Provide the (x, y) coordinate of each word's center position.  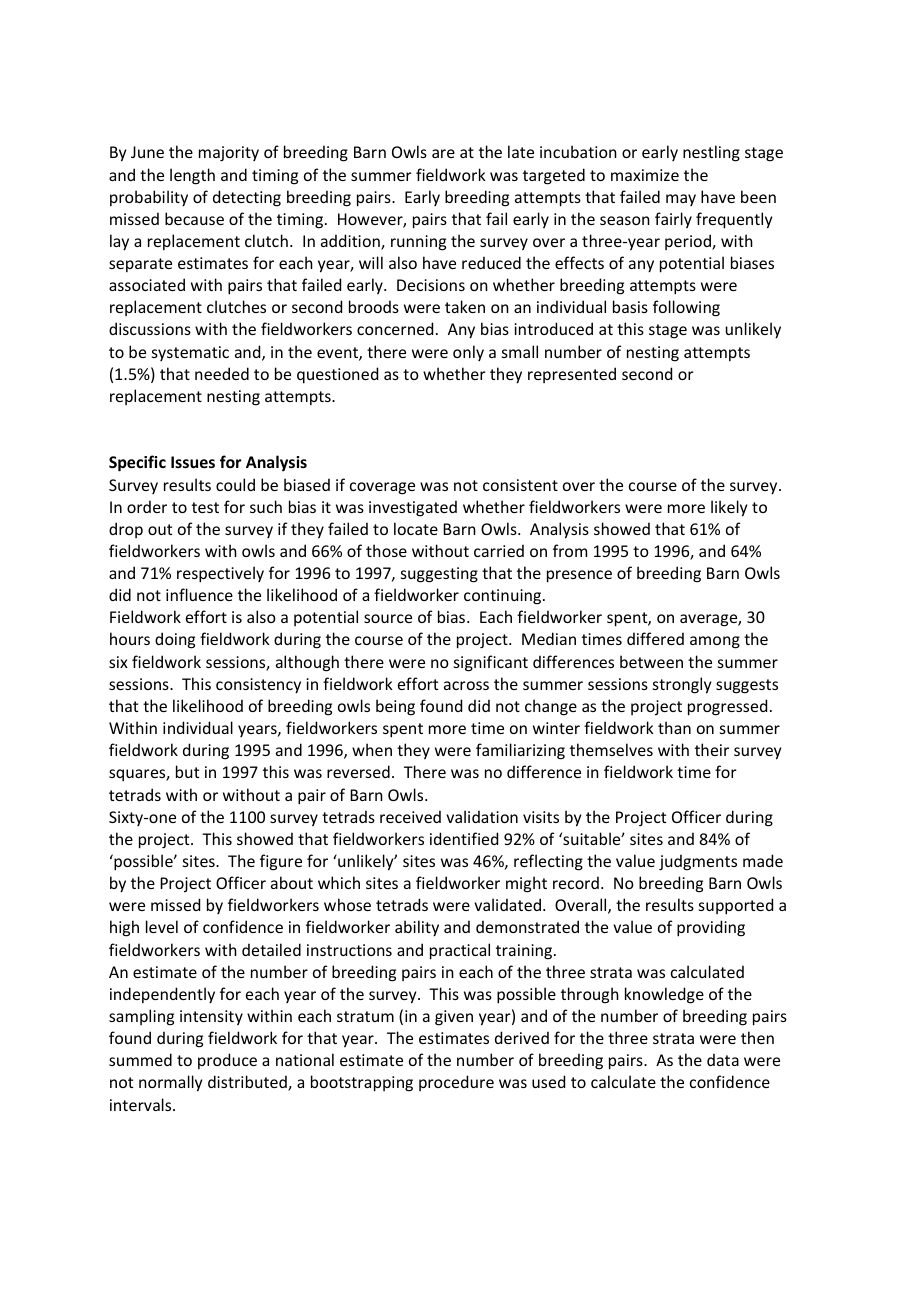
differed (655, 638)
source (388, 618)
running (418, 243)
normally (170, 1083)
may (681, 200)
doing (175, 640)
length (192, 176)
